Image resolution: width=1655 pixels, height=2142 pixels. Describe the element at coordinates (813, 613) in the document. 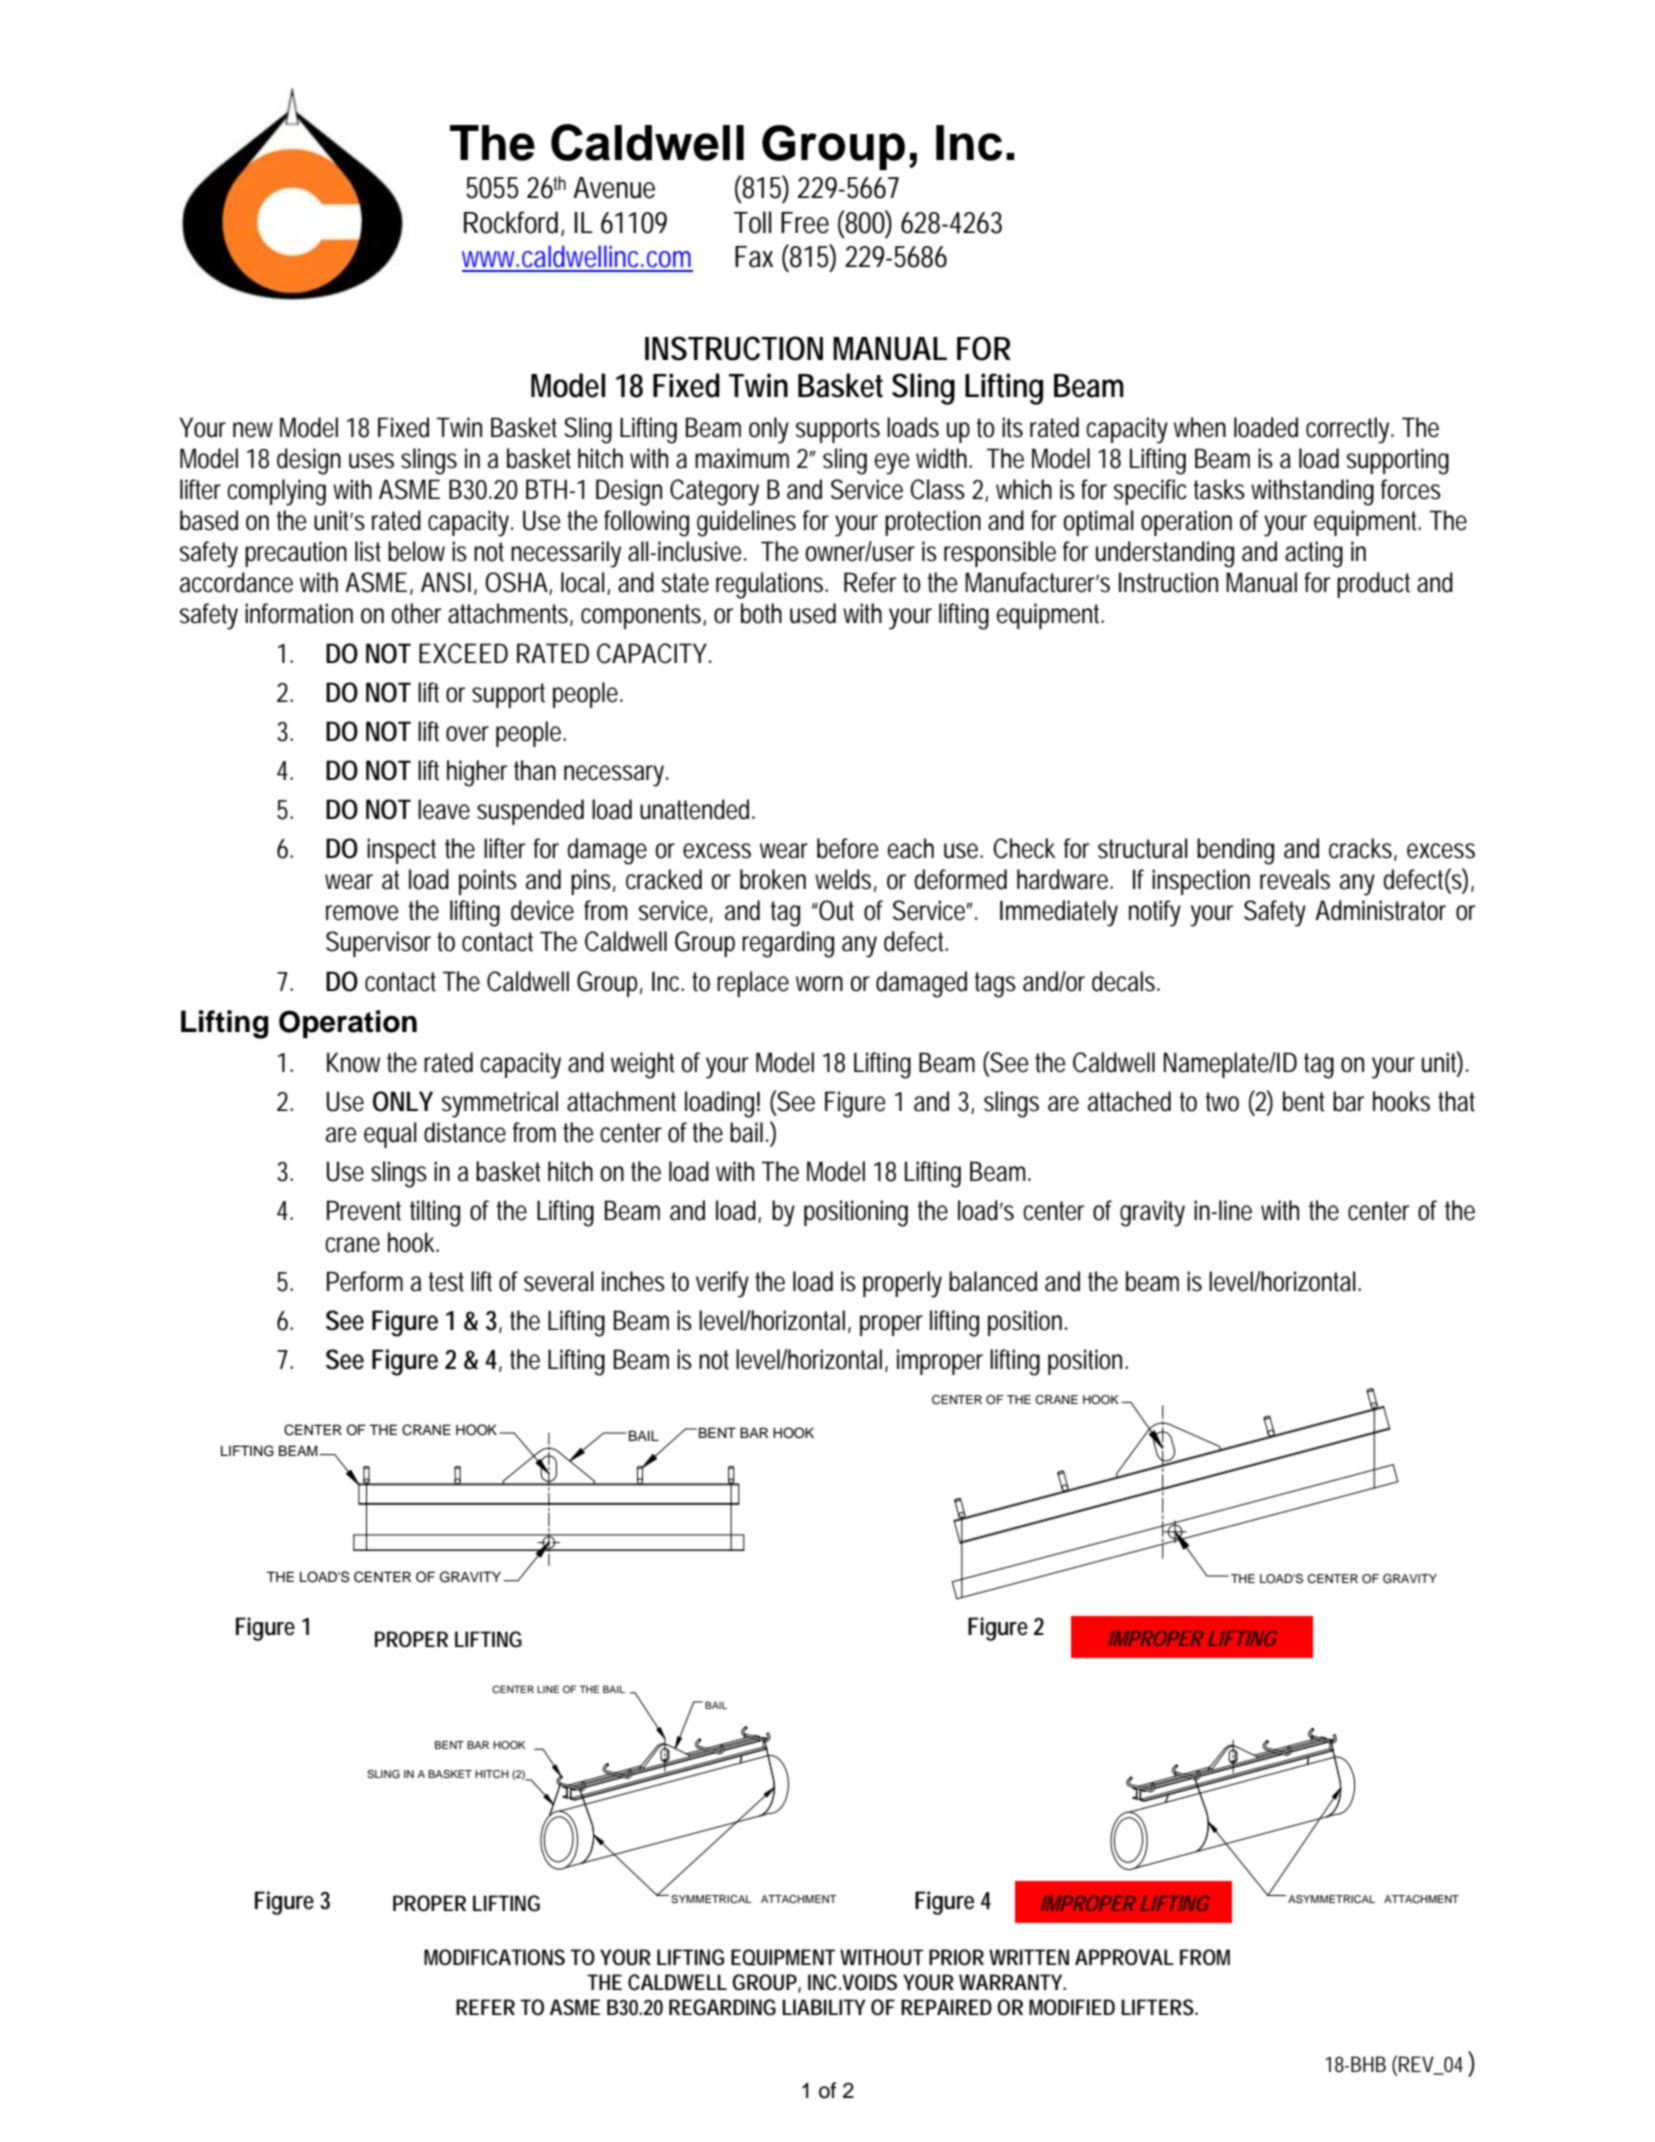

I see `used` at that location.
